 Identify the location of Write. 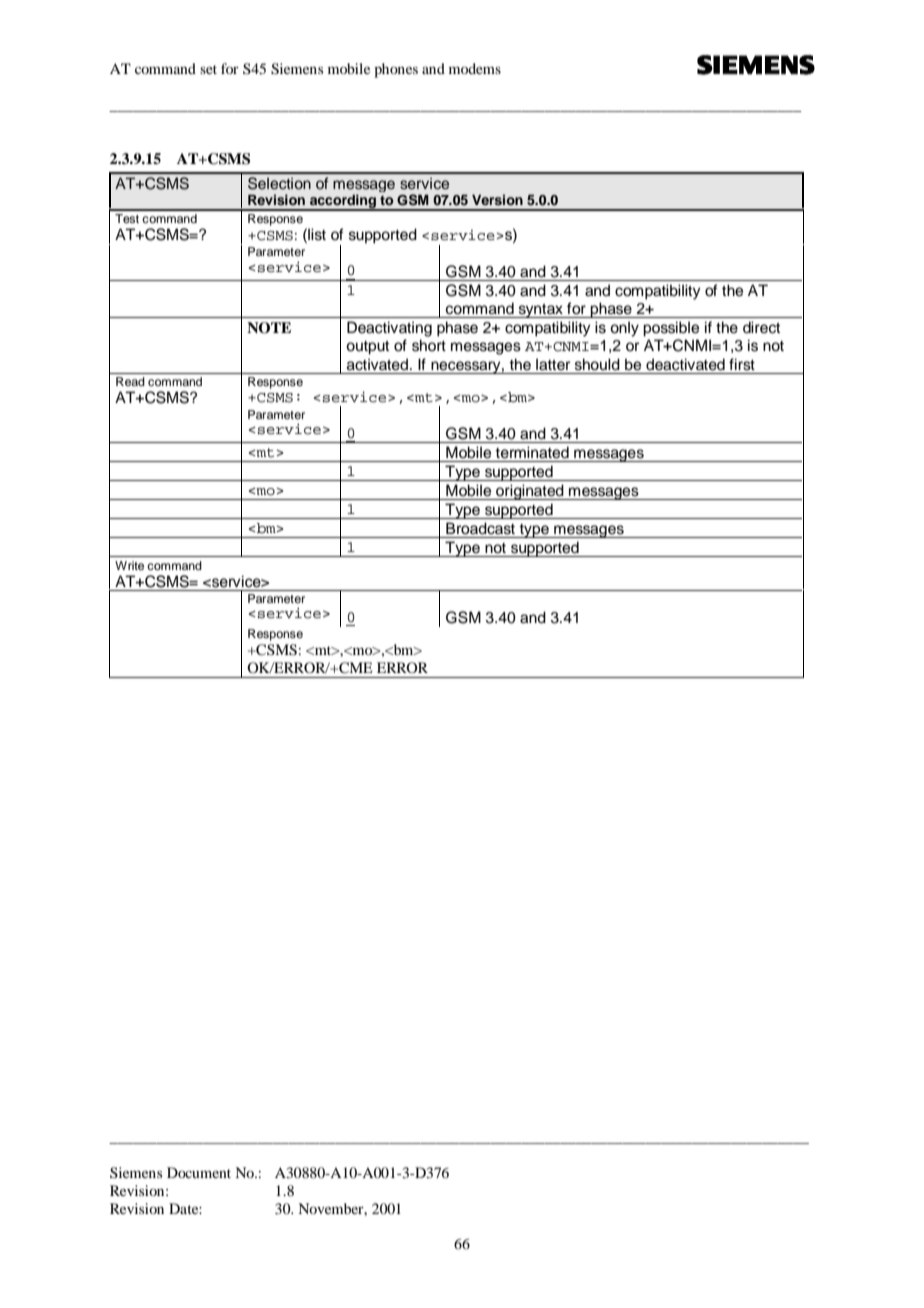
(129, 565).
